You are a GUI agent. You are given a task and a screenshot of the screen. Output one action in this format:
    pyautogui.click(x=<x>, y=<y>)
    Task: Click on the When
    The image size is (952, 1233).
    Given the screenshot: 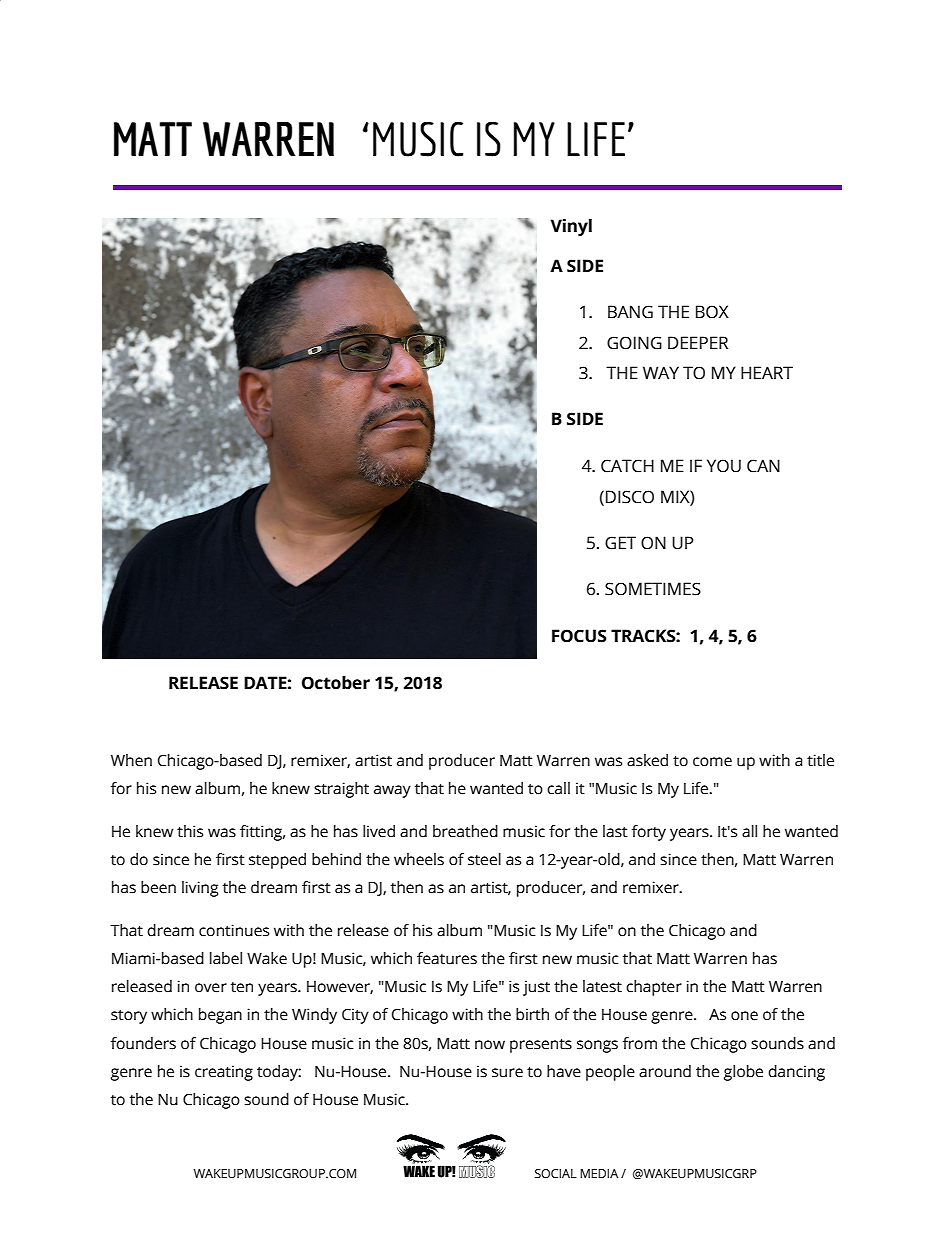 What is the action you would take?
    pyautogui.click(x=131, y=760)
